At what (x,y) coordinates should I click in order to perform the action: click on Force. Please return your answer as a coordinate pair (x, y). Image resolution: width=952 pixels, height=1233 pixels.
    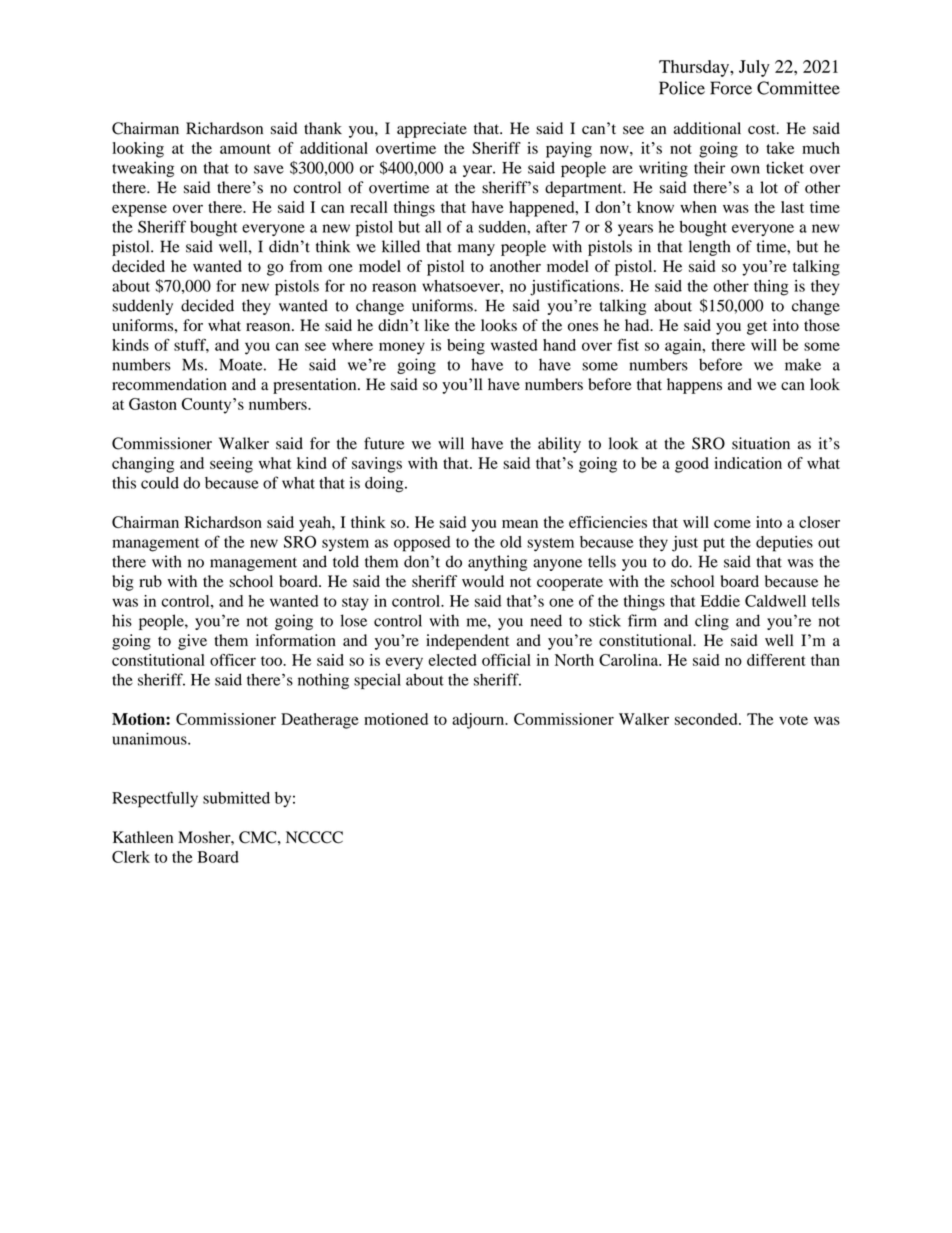
    Looking at the image, I should click on (731, 88).
